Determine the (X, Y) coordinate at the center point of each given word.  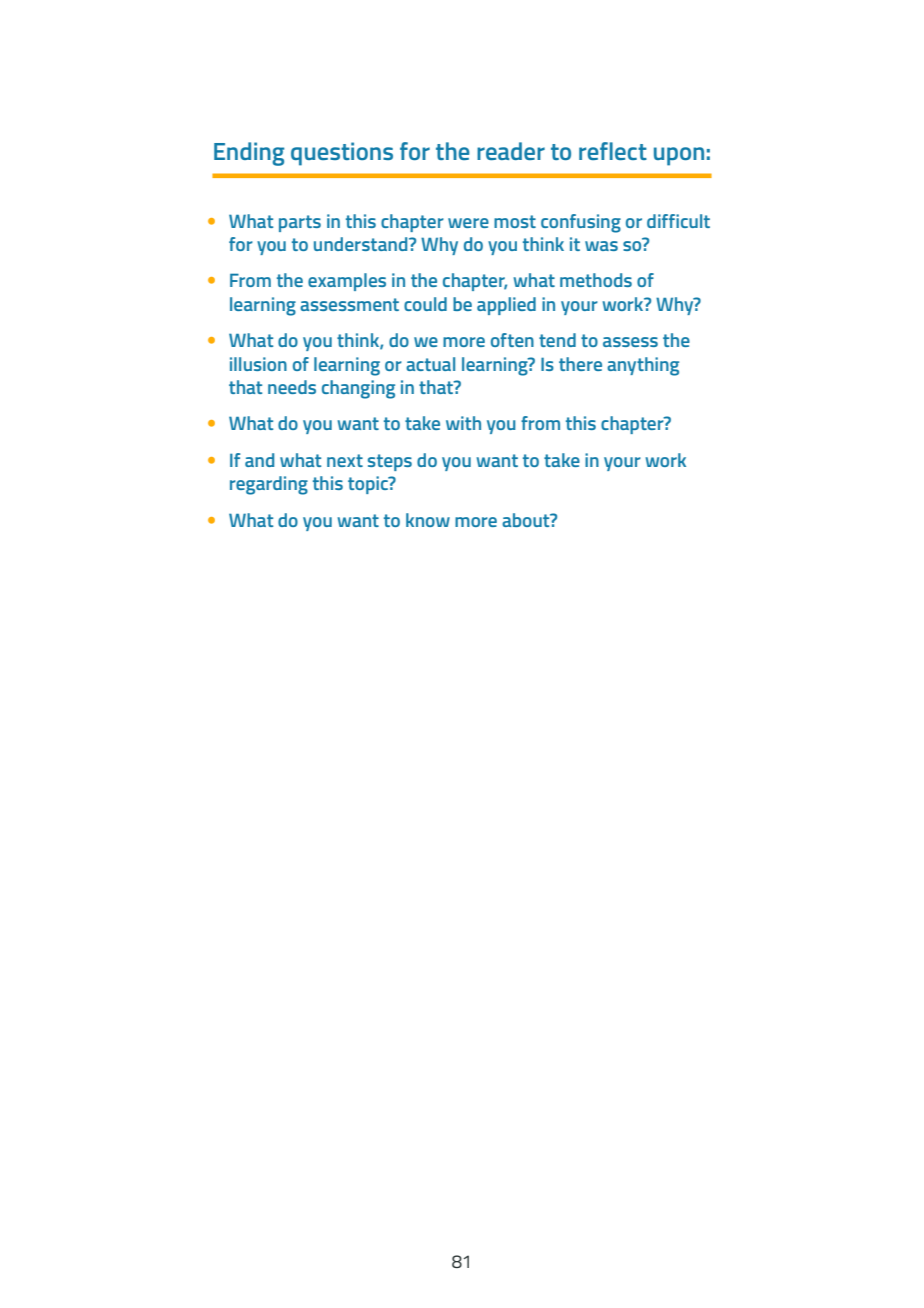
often (512, 340)
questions (342, 154)
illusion (258, 364)
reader (511, 151)
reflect (613, 151)
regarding (269, 485)
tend (557, 340)
